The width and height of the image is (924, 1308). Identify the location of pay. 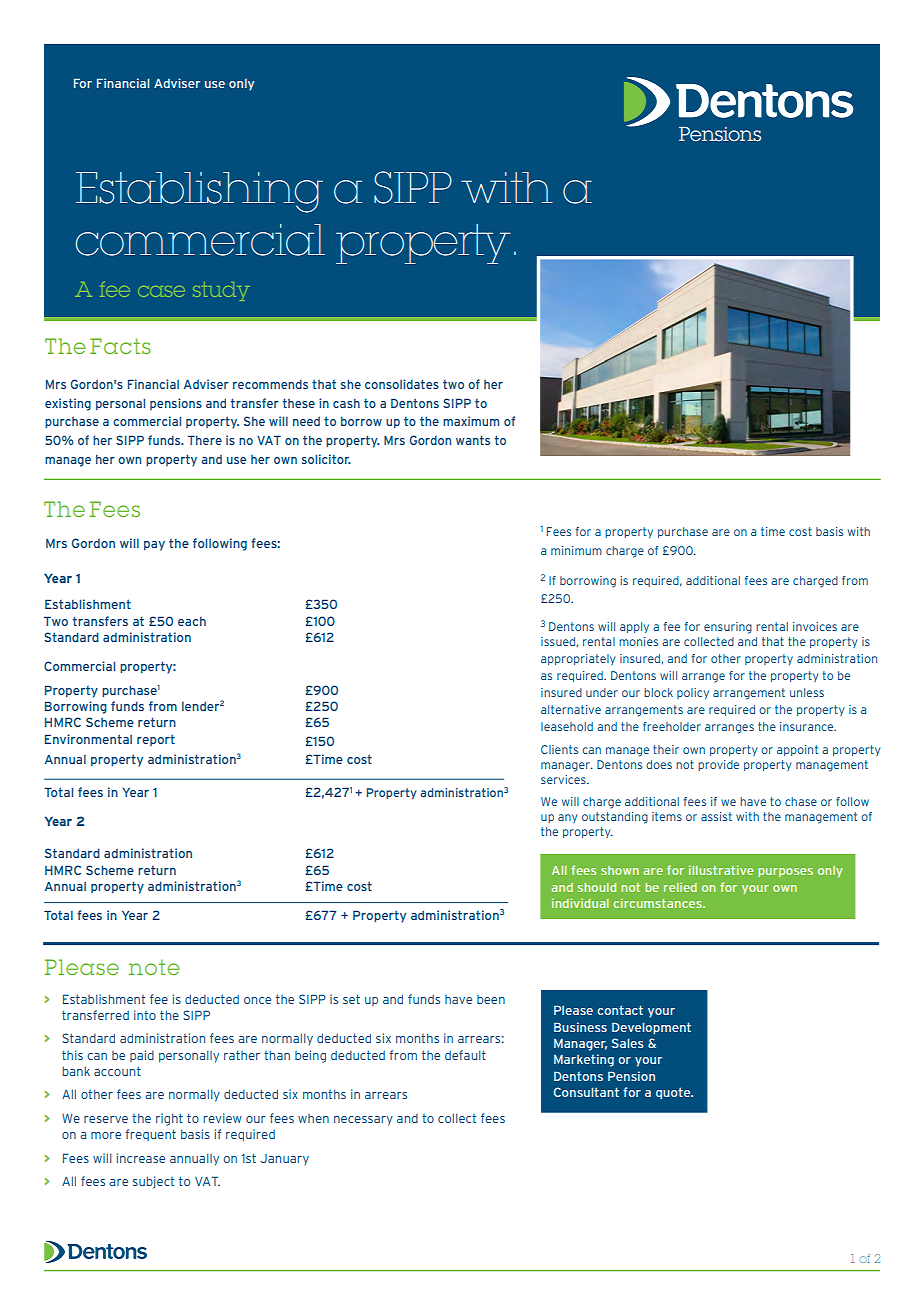
(154, 546).
